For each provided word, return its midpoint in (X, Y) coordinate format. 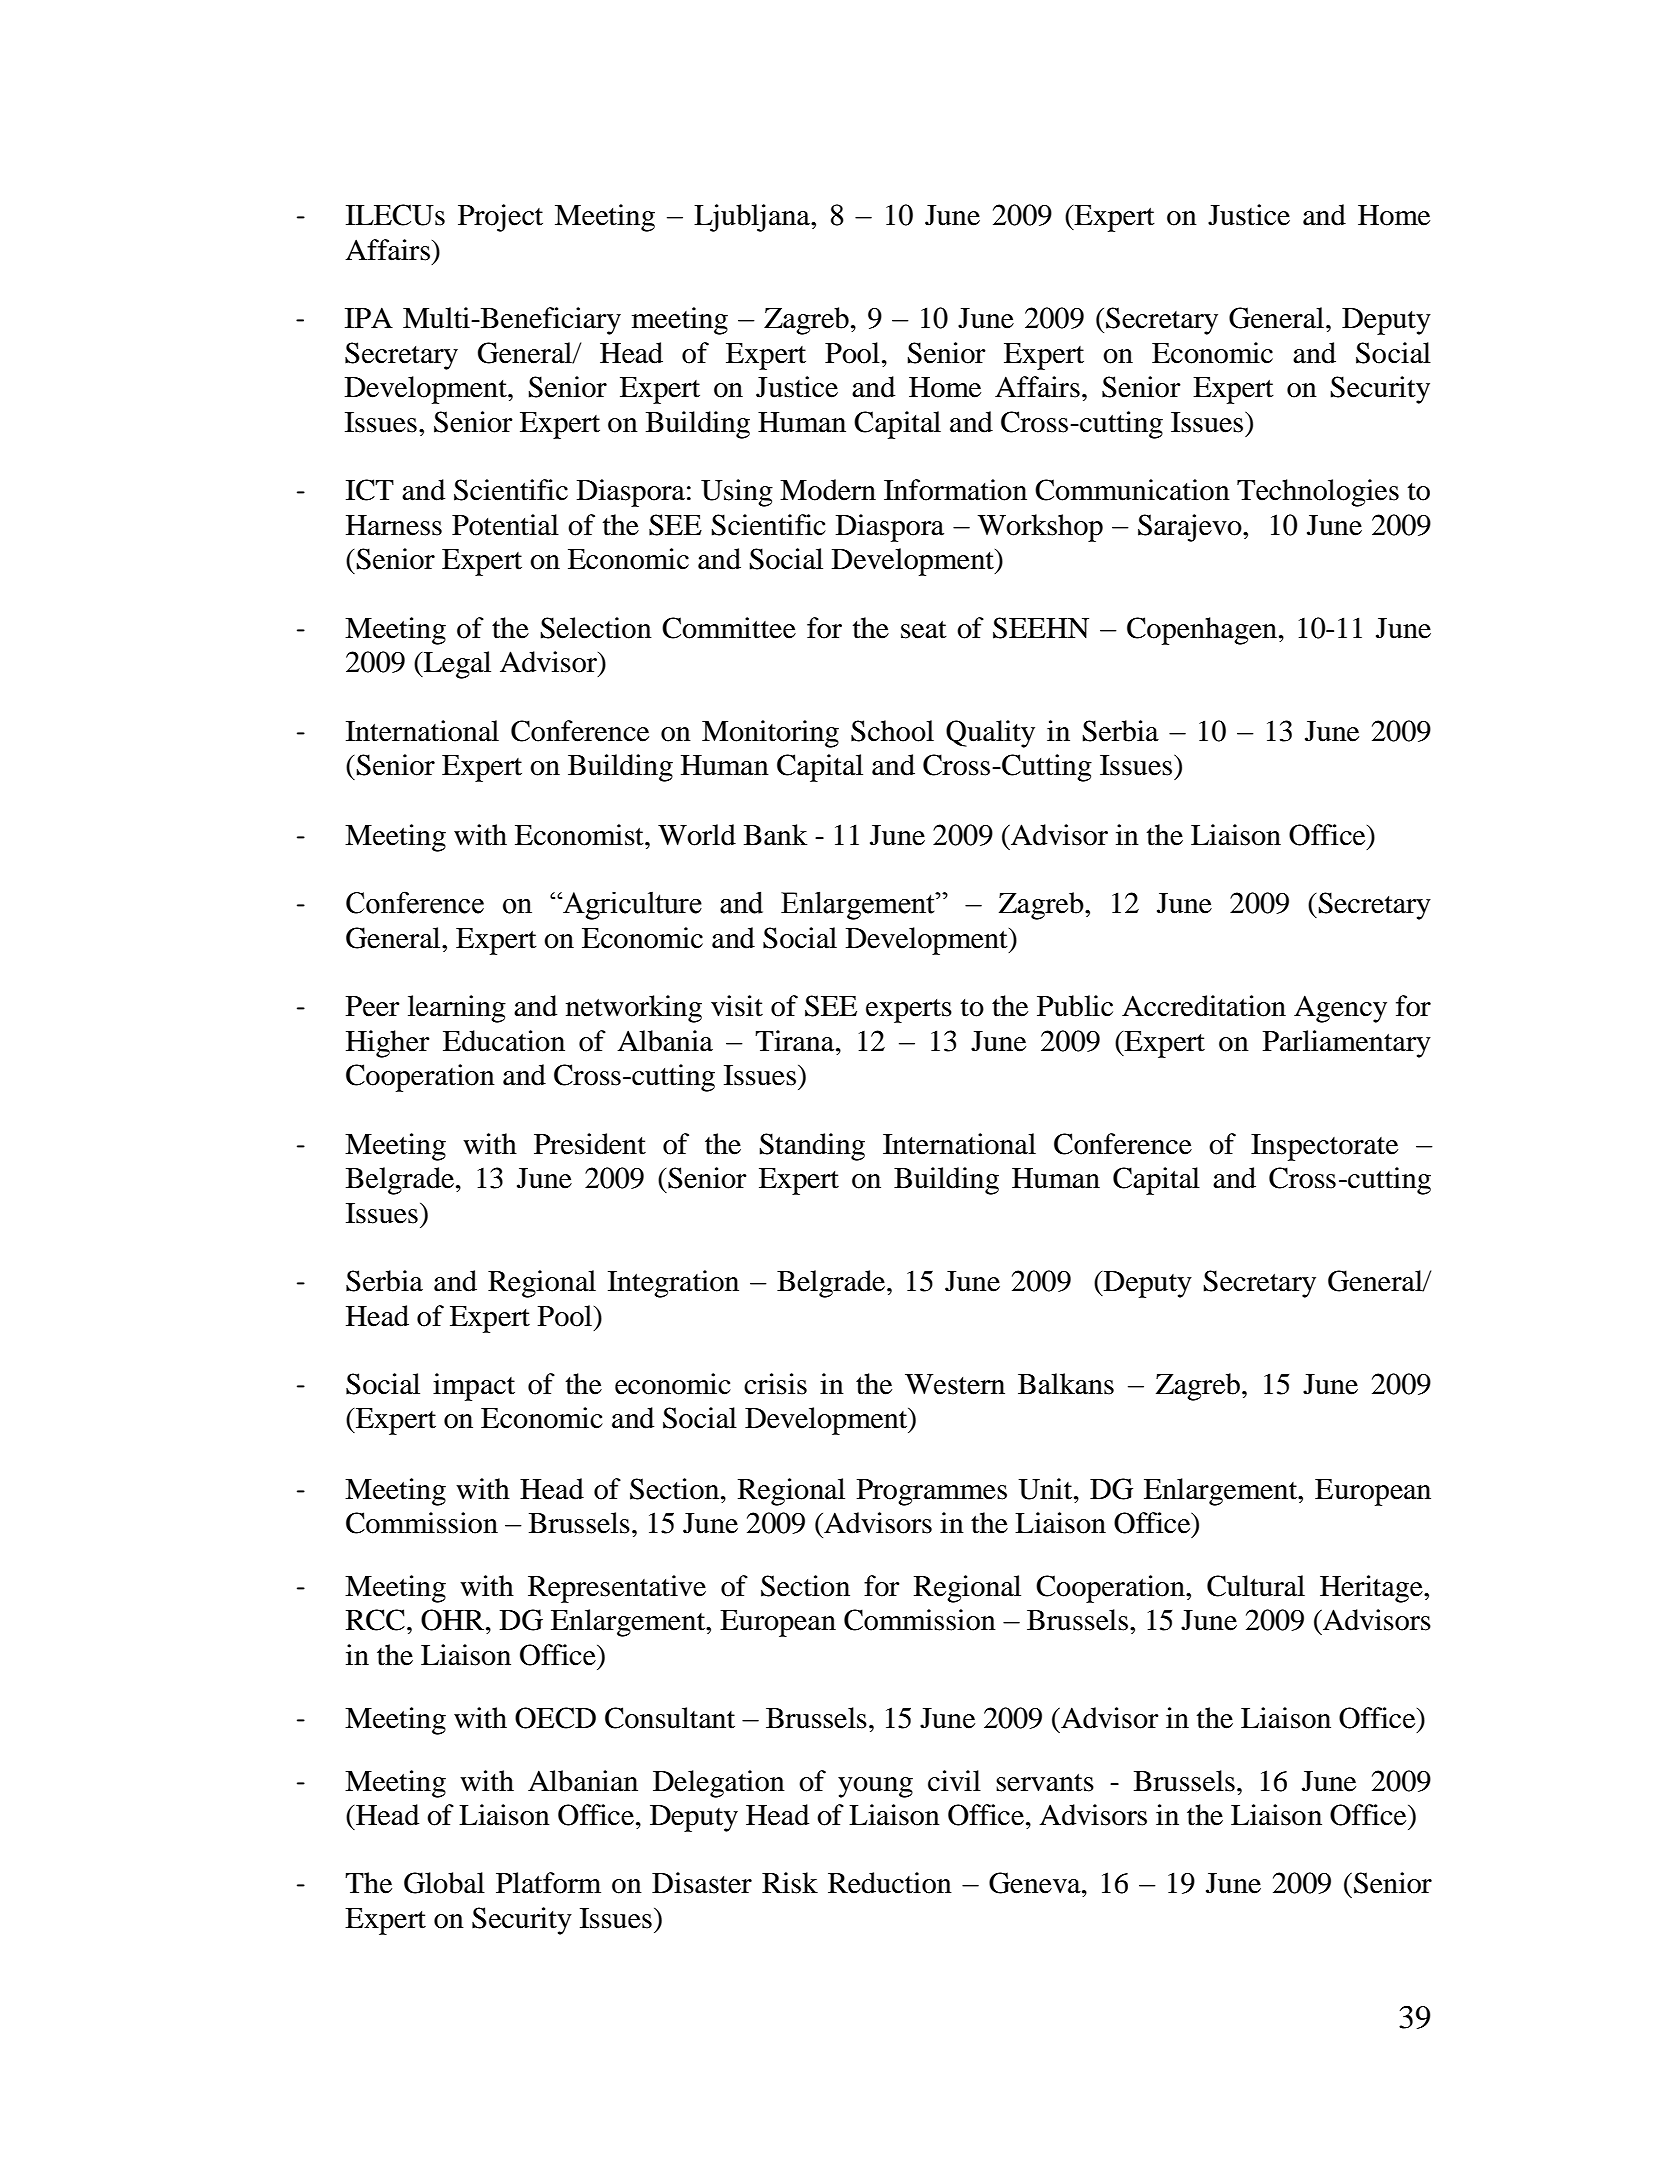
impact (474, 1387)
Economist (580, 835)
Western (955, 1384)
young (875, 1787)
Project (500, 218)
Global (444, 1883)
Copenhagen (1202, 631)
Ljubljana (753, 218)
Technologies (1318, 493)
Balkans (1066, 1384)
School (892, 731)
